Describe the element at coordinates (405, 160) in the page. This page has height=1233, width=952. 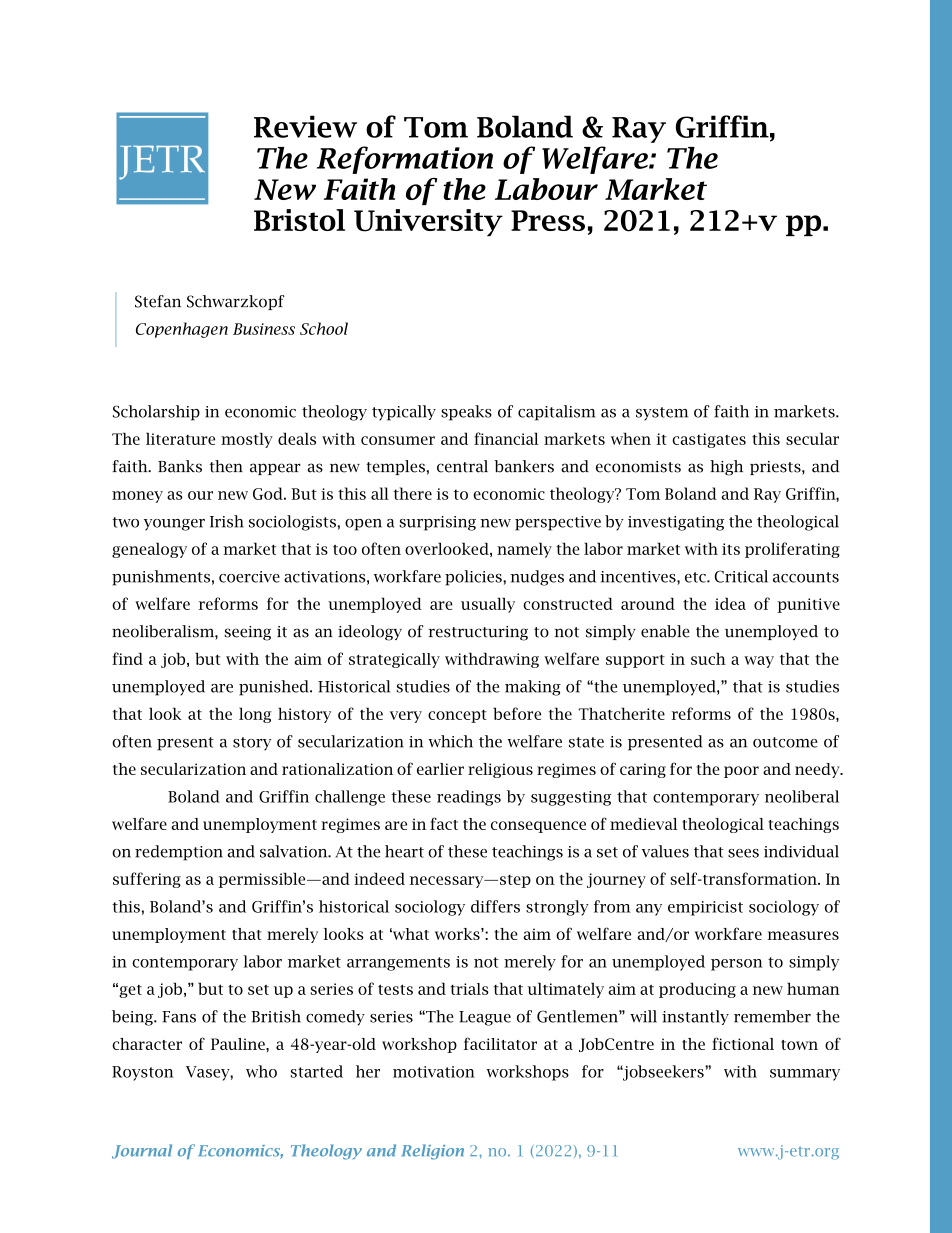
I see `Reformation` at that location.
